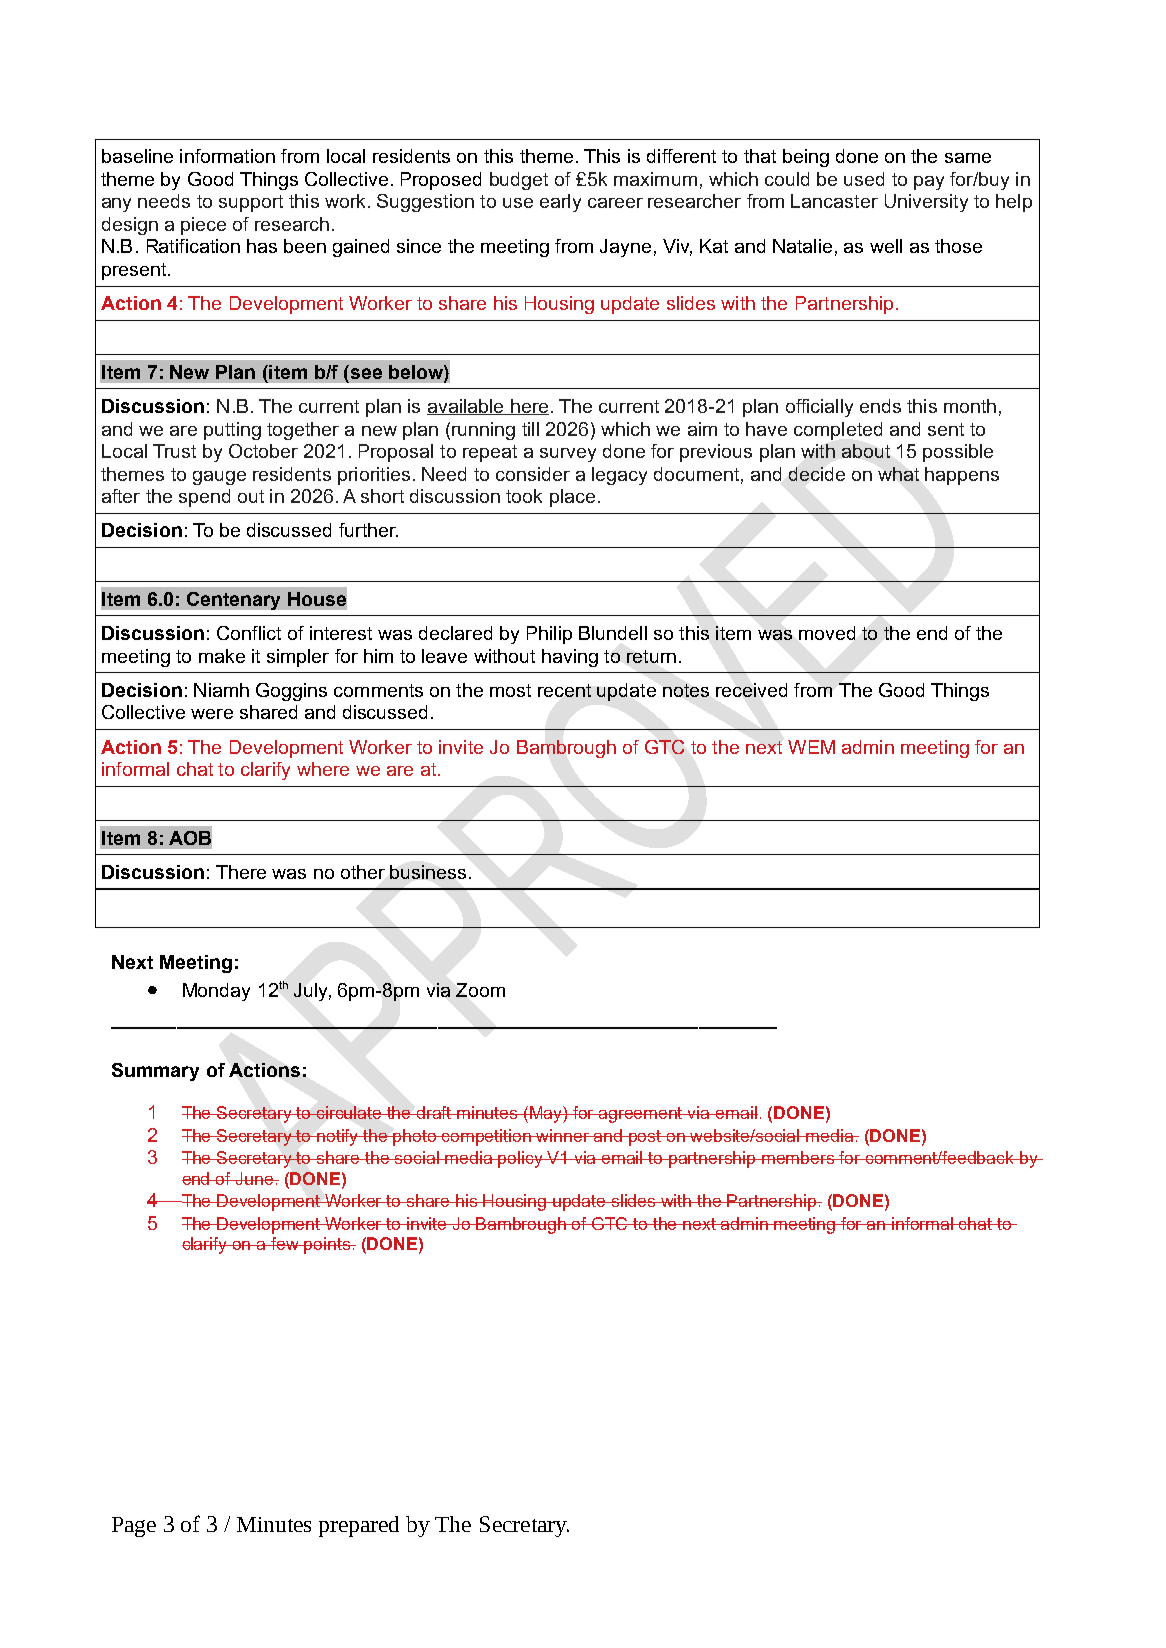  What do you see at coordinates (926, 203) in the screenshot?
I see `University` at bounding box center [926, 203].
